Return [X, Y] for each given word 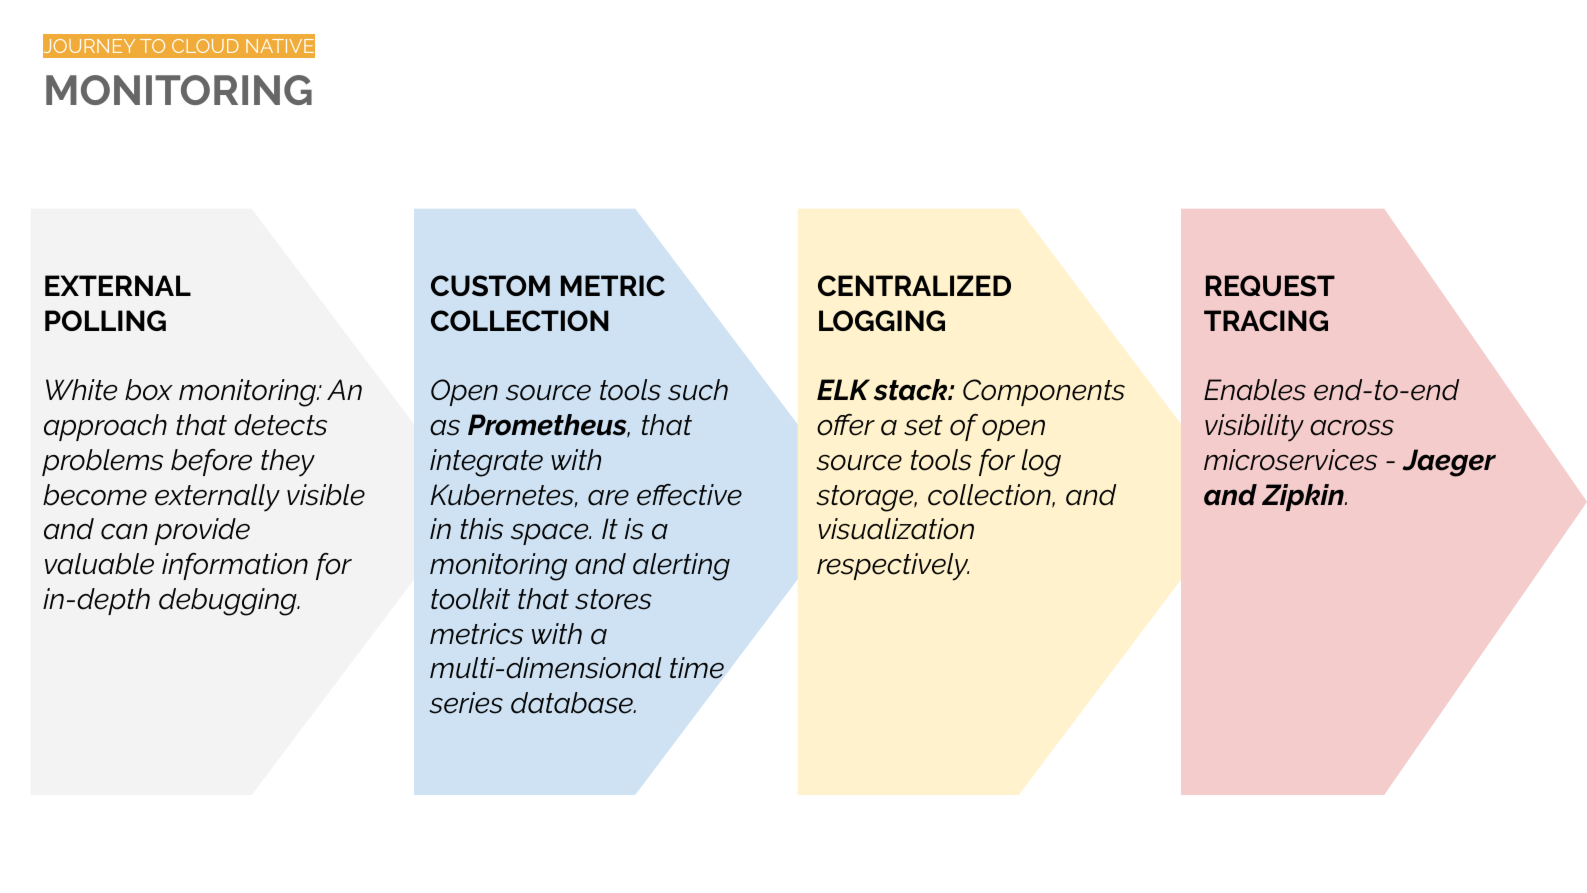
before [211, 462]
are [608, 498]
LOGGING [882, 320]
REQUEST [1270, 285]
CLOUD [205, 46]
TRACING [1266, 320]
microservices [1290, 460]
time [697, 668]
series [466, 703]
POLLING [105, 320]
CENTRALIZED [914, 285]
